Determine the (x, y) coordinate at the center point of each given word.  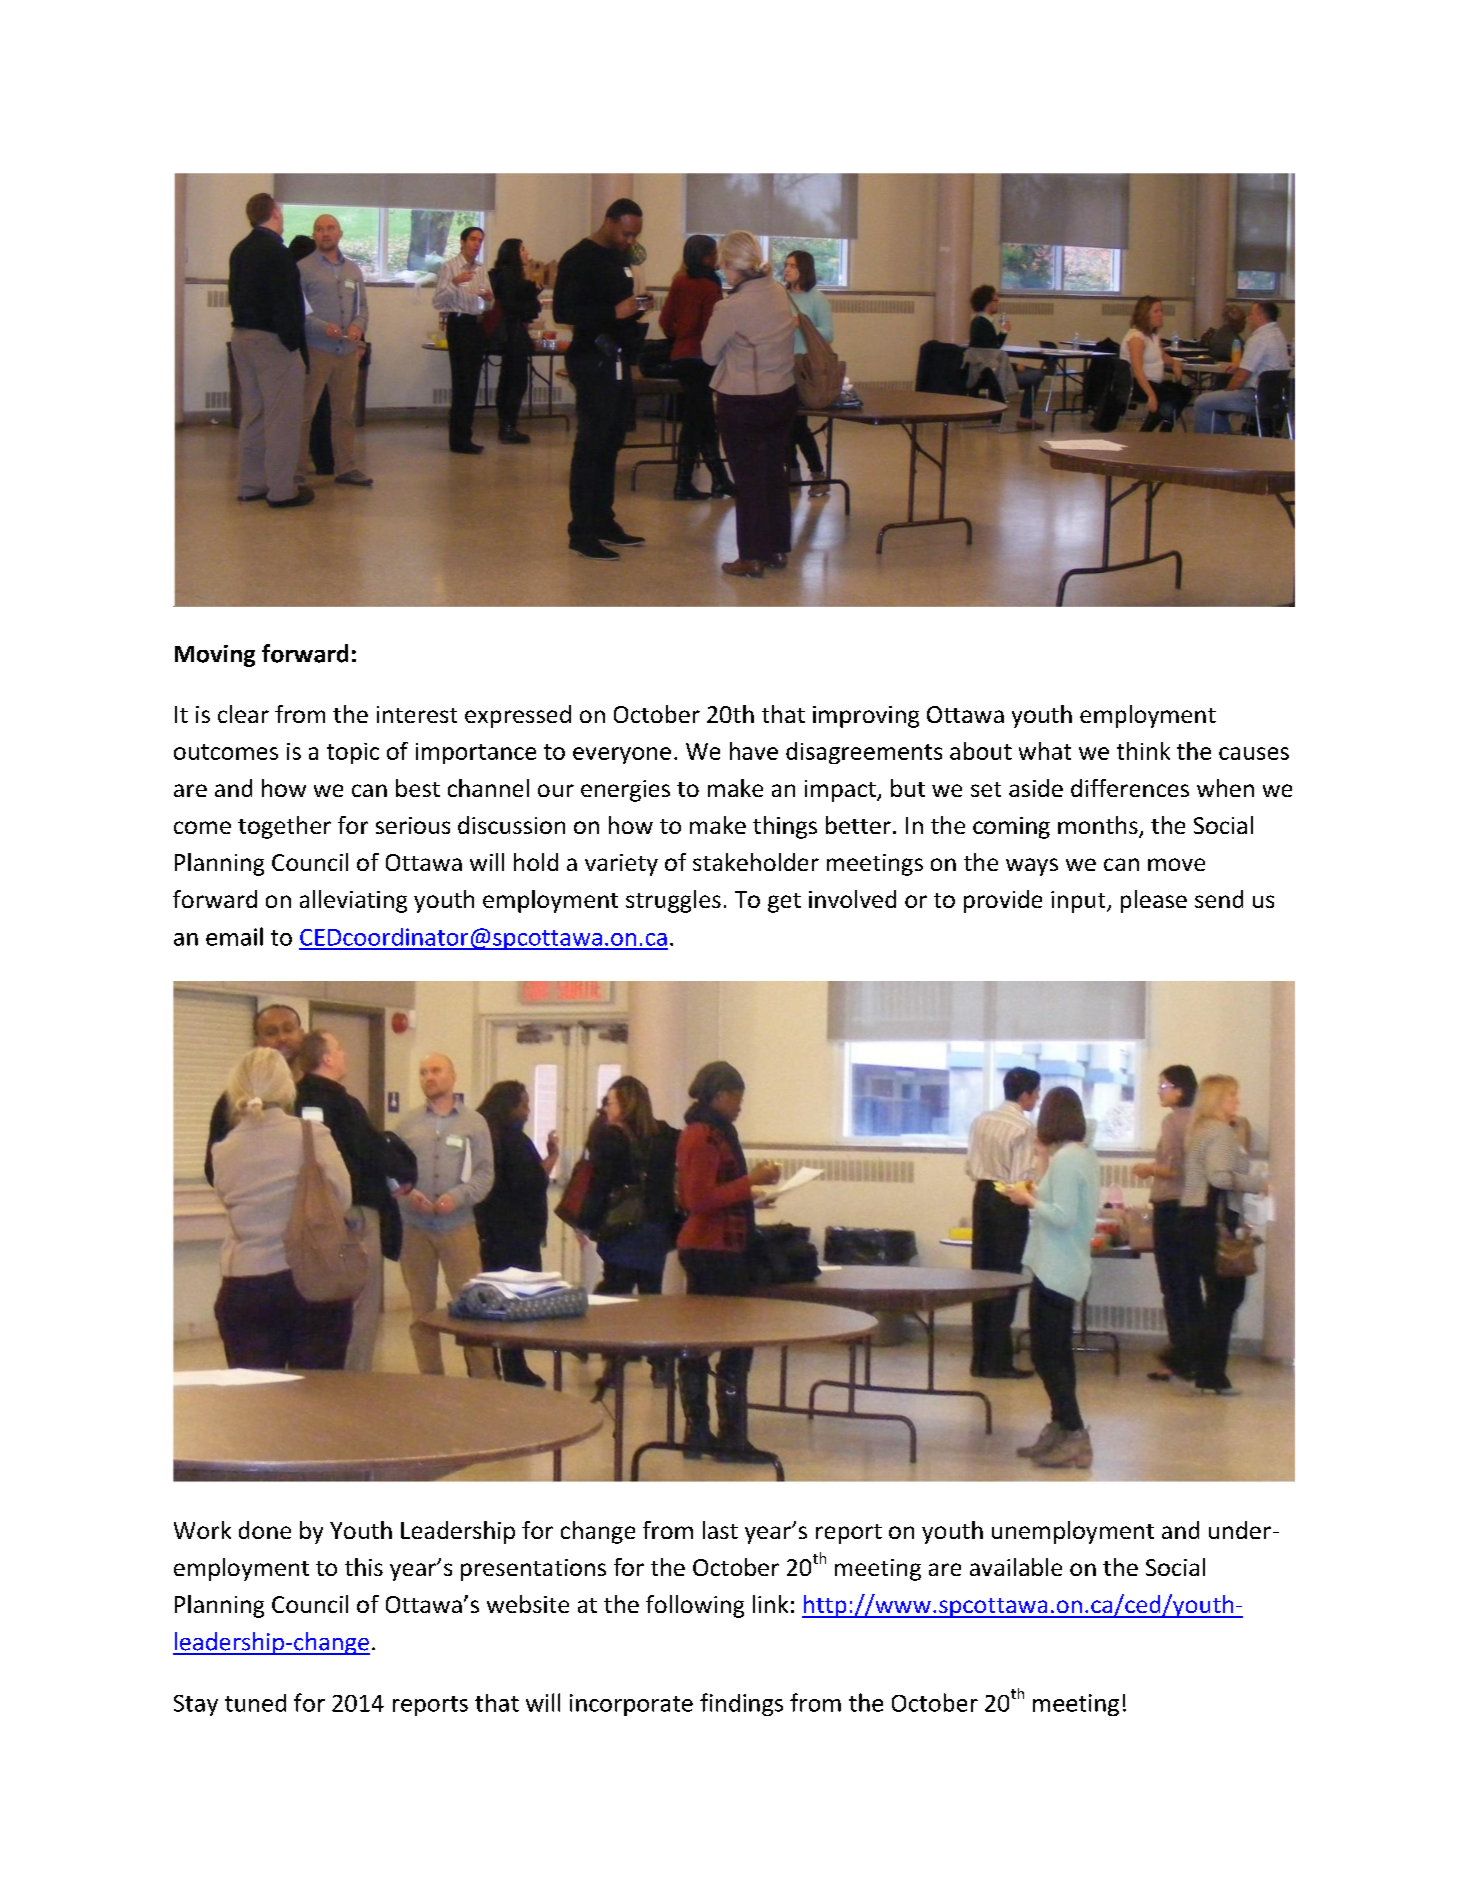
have (754, 751)
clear (243, 714)
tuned (255, 1703)
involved (852, 899)
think (1143, 751)
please (1154, 901)
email (234, 936)
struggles (673, 901)
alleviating (353, 901)
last (720, 1530)
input (1079, 902)
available (1016, 1567)
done (265, 1530)
